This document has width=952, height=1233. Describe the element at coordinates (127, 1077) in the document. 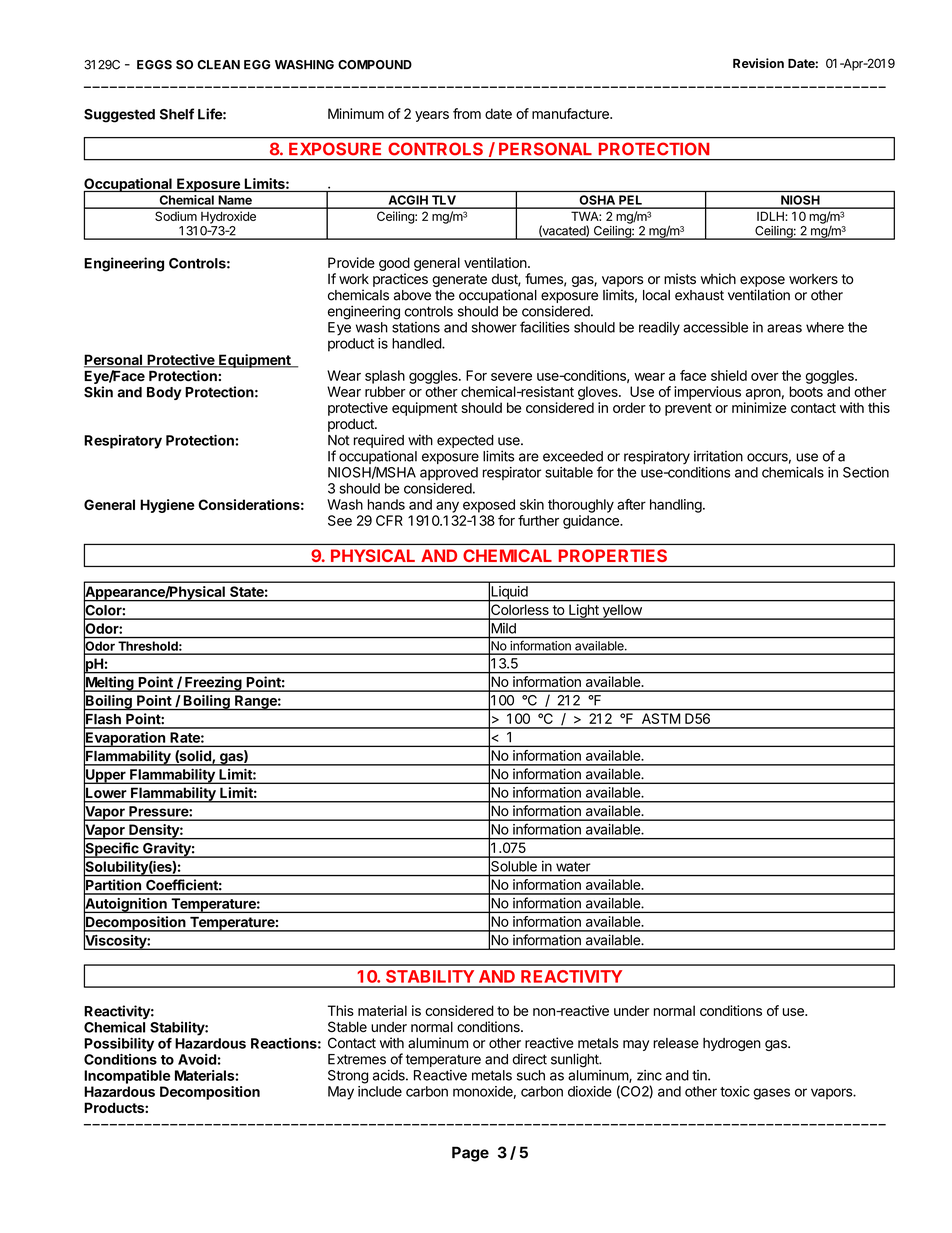

I see `Incompatible` at that location.
